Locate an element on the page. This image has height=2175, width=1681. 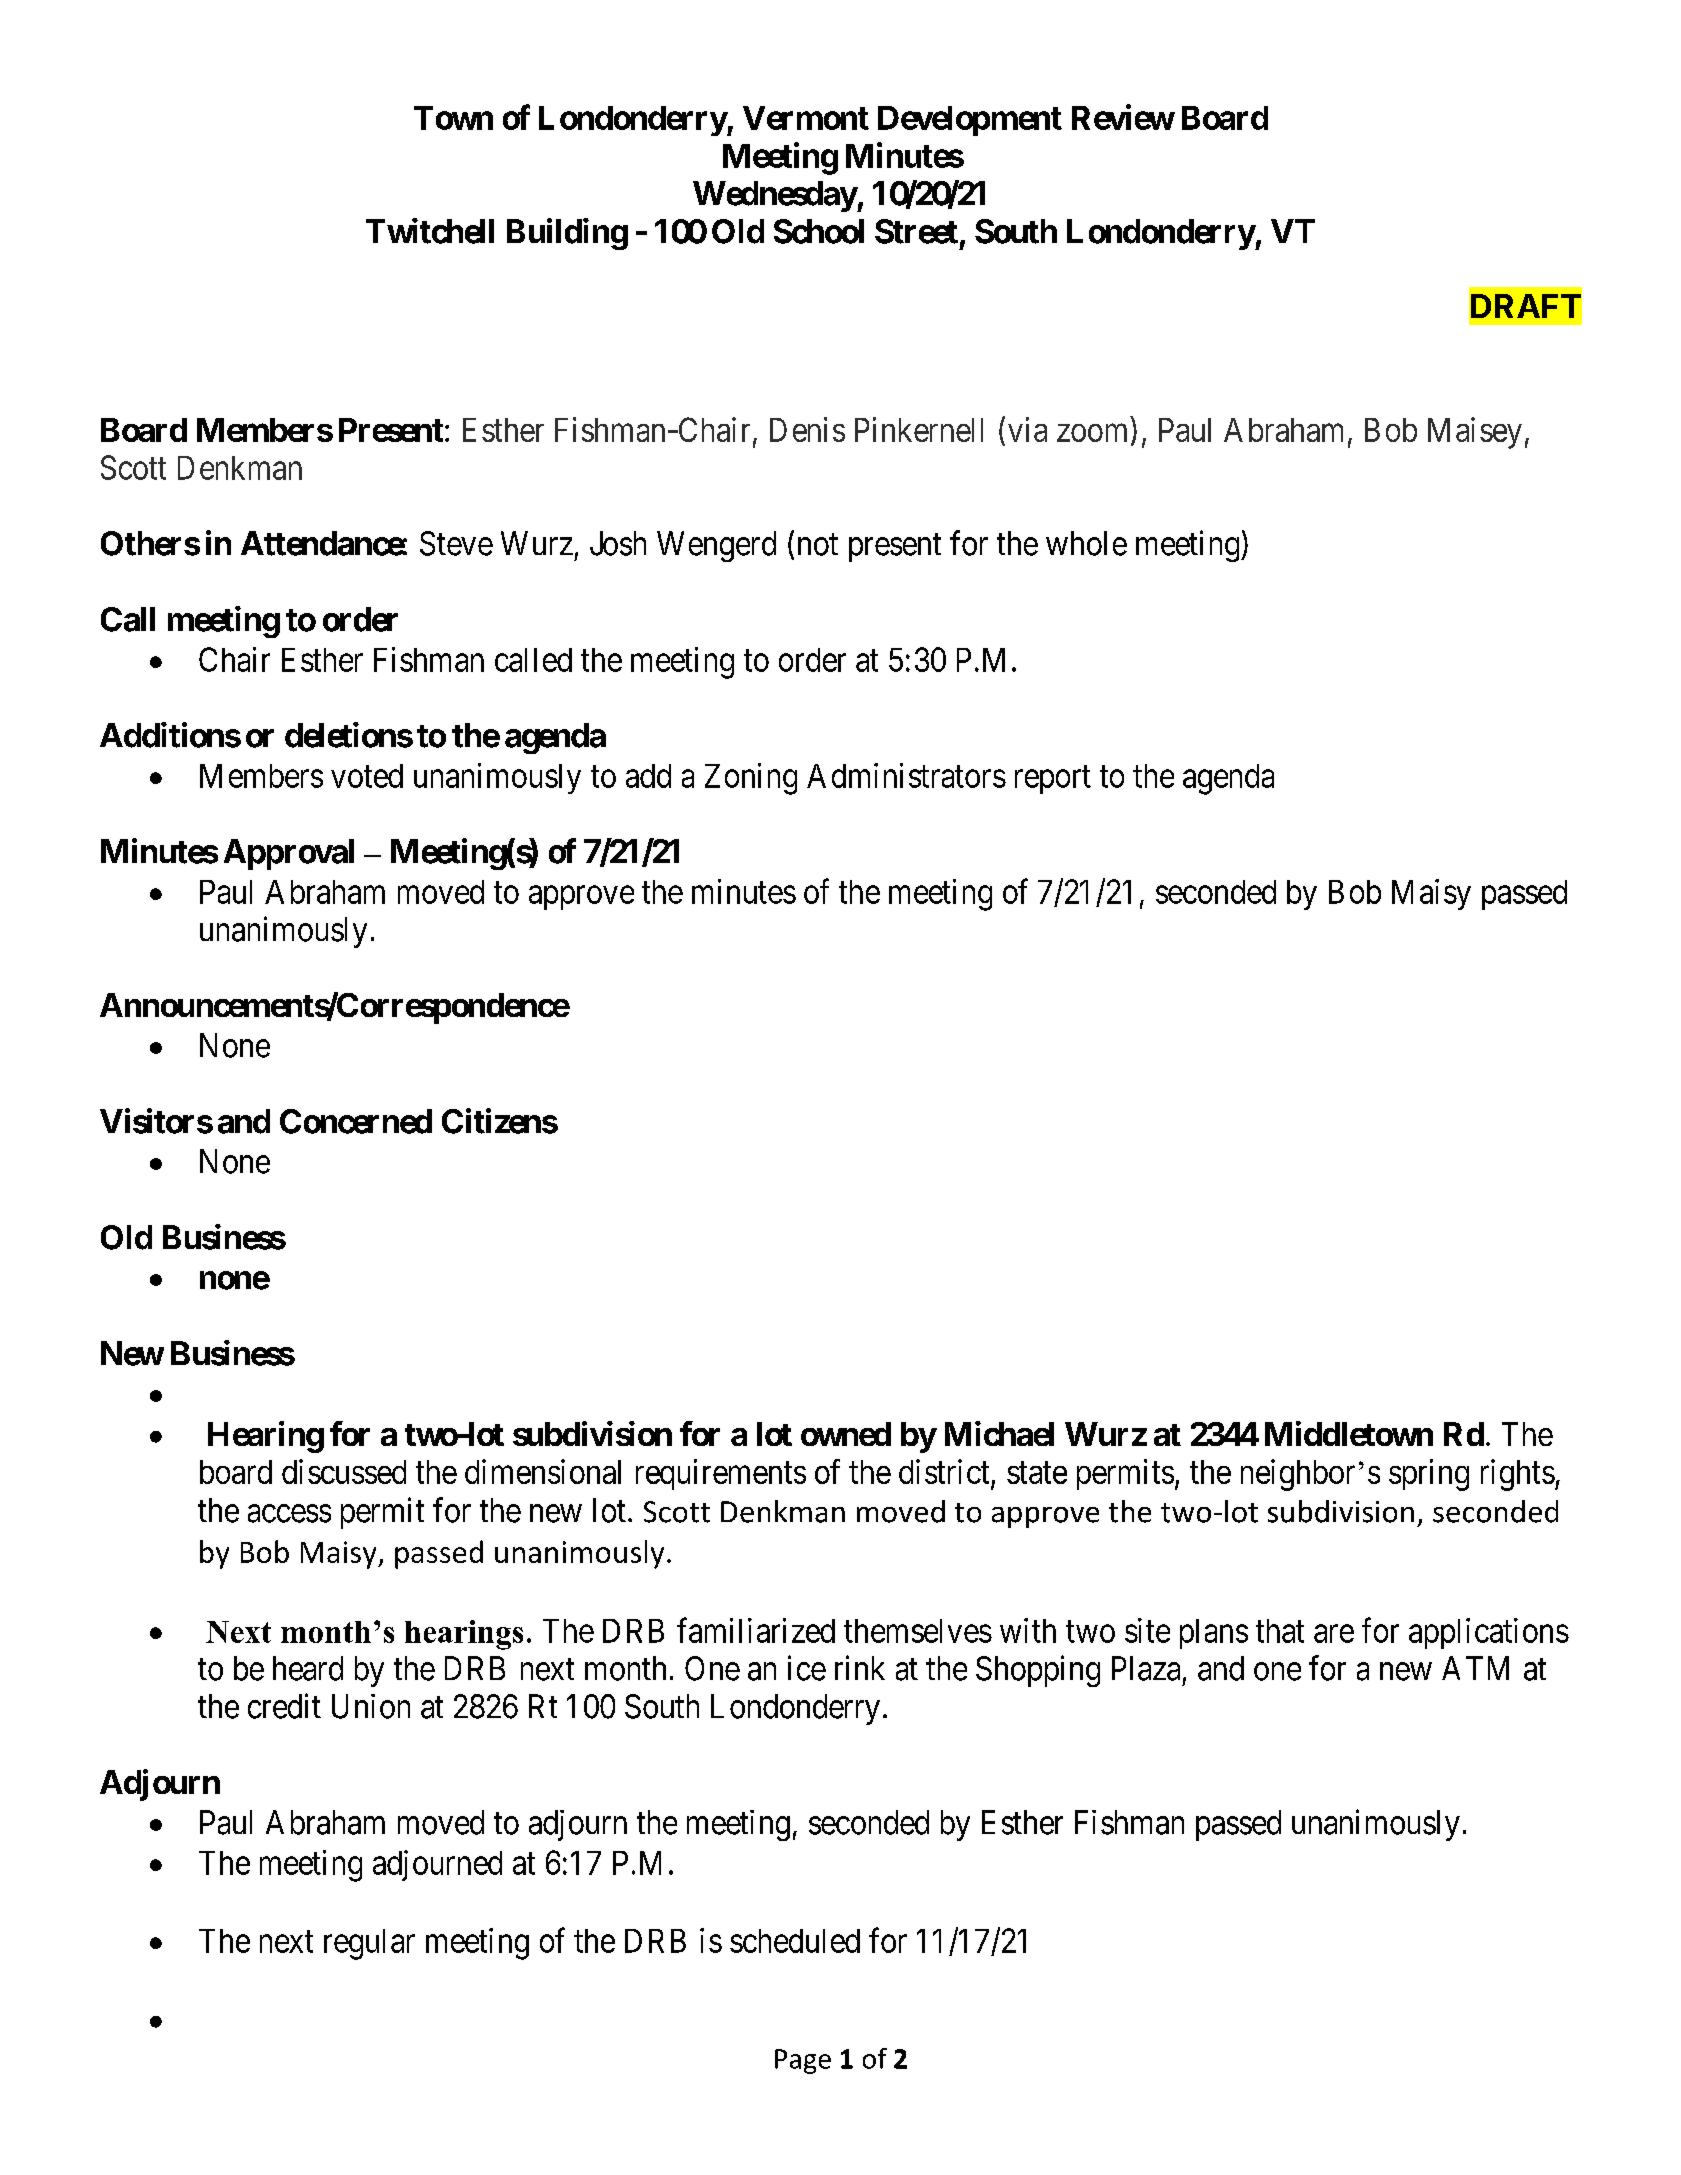
Street is located at coordinates (916, 231).
